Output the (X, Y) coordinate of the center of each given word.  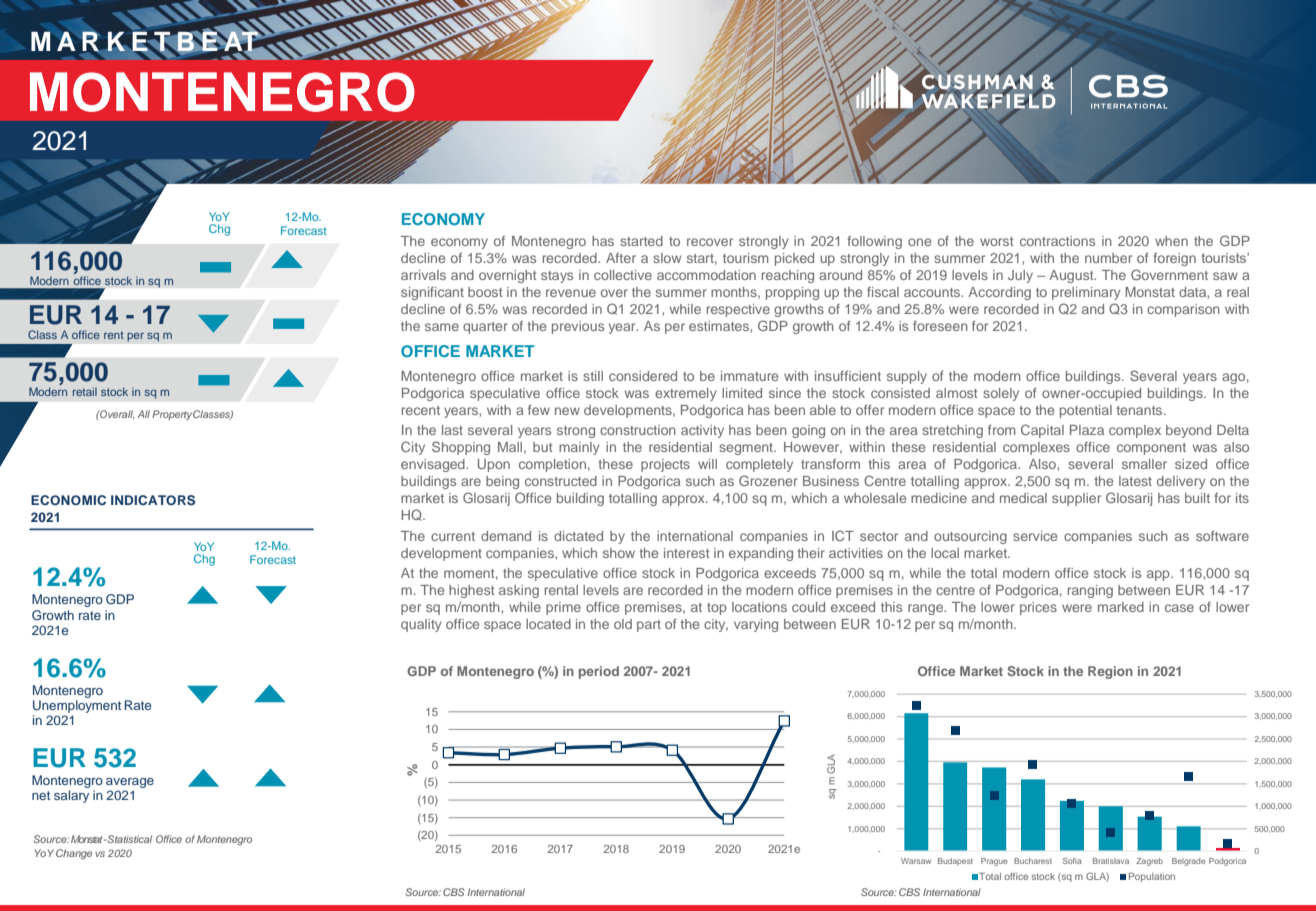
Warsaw (916, 861)
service (1035, 536)
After (621, 258)
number (1108, 258)
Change (74, 854)
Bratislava (1111, 861)
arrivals (423, 275)
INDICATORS (153, 500)
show (619, 553)
